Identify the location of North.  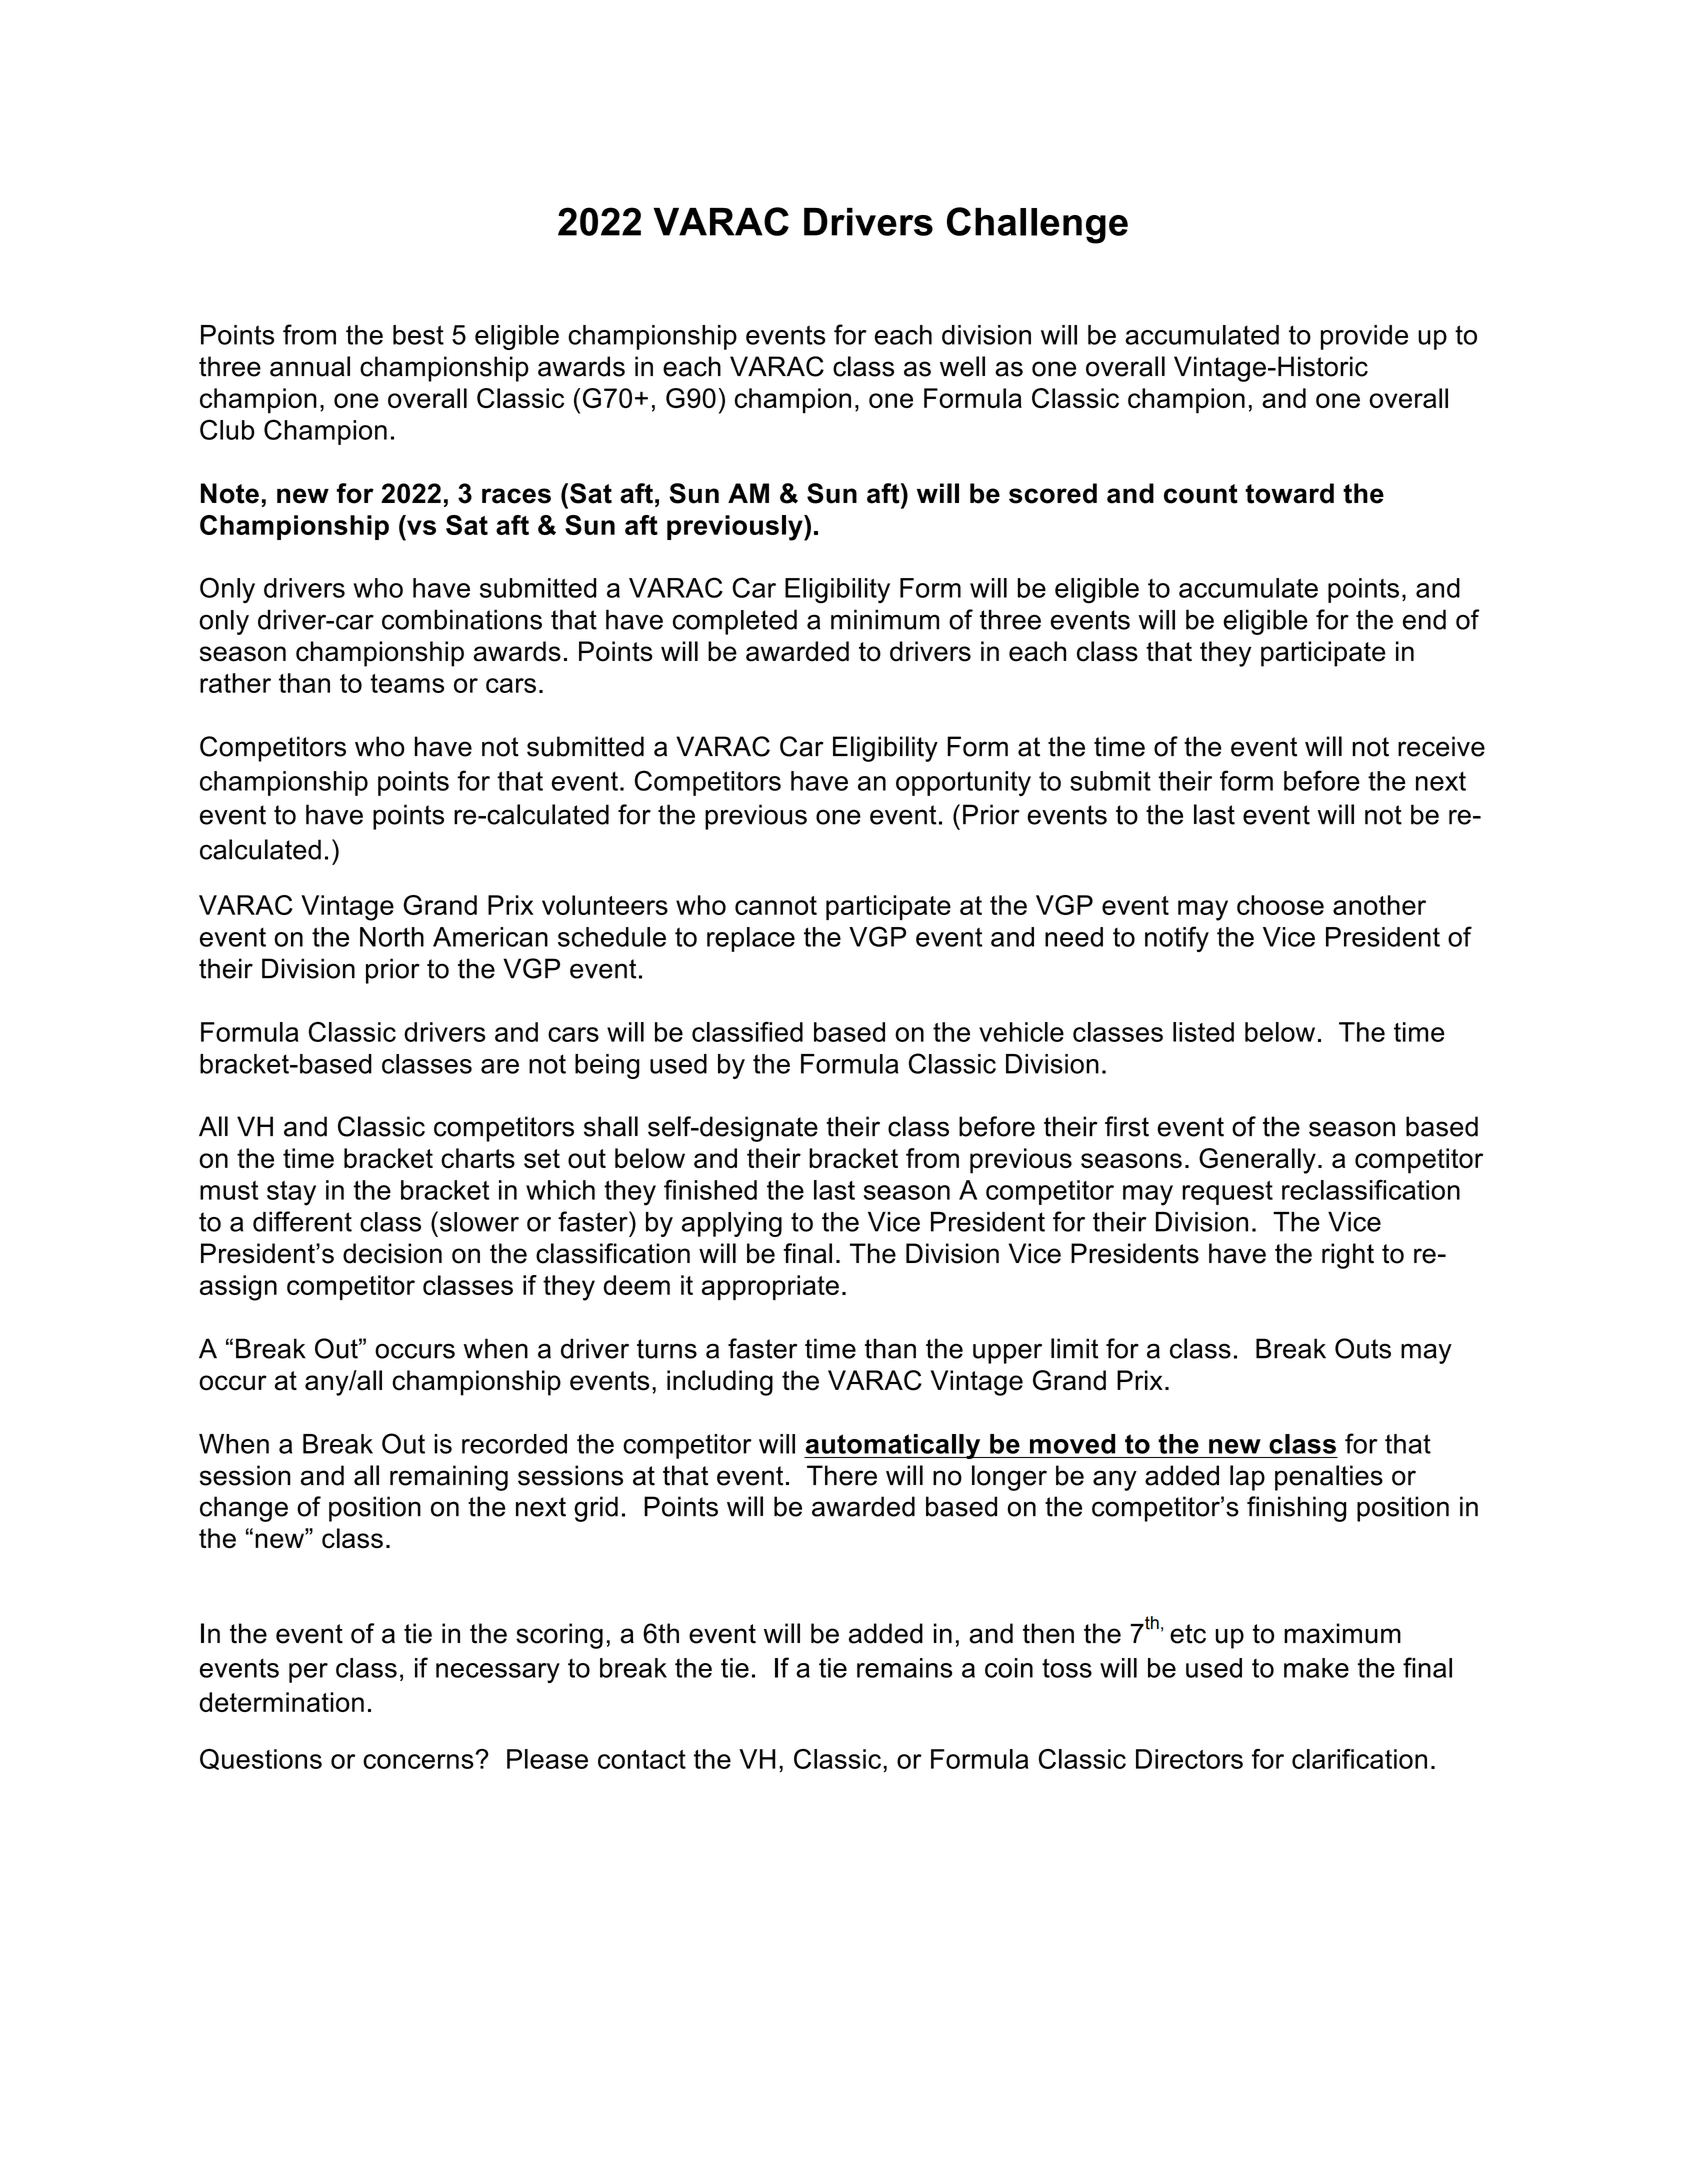
(392, 937).
